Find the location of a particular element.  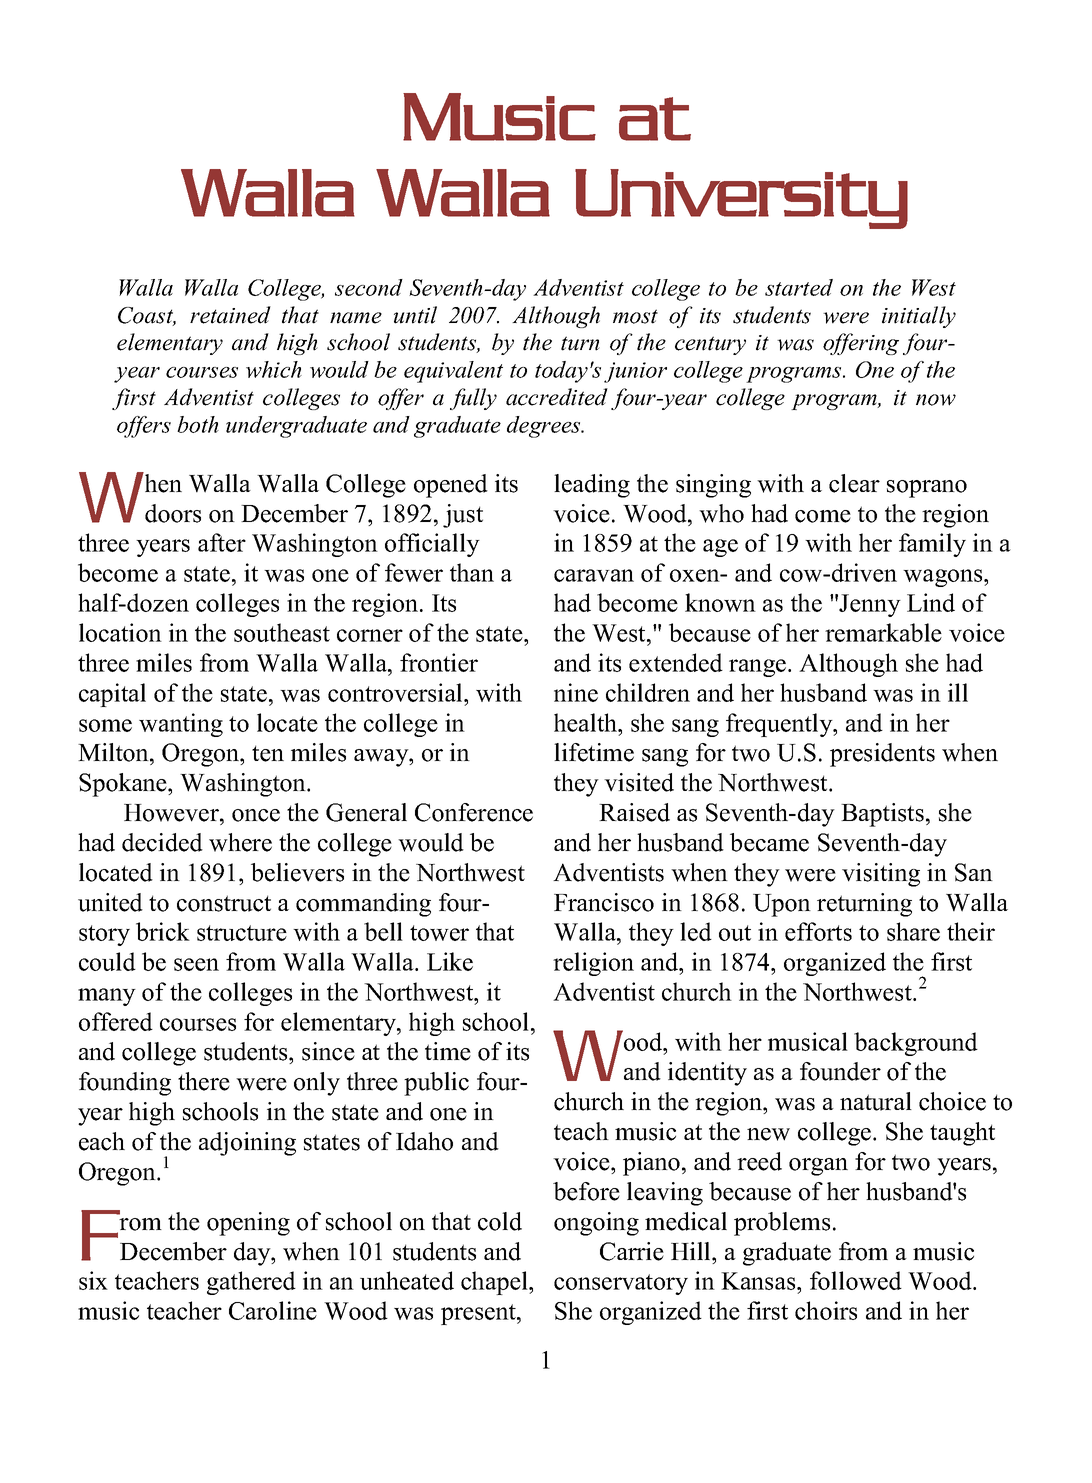

Caroline is located at coordinates (273, 1310).
